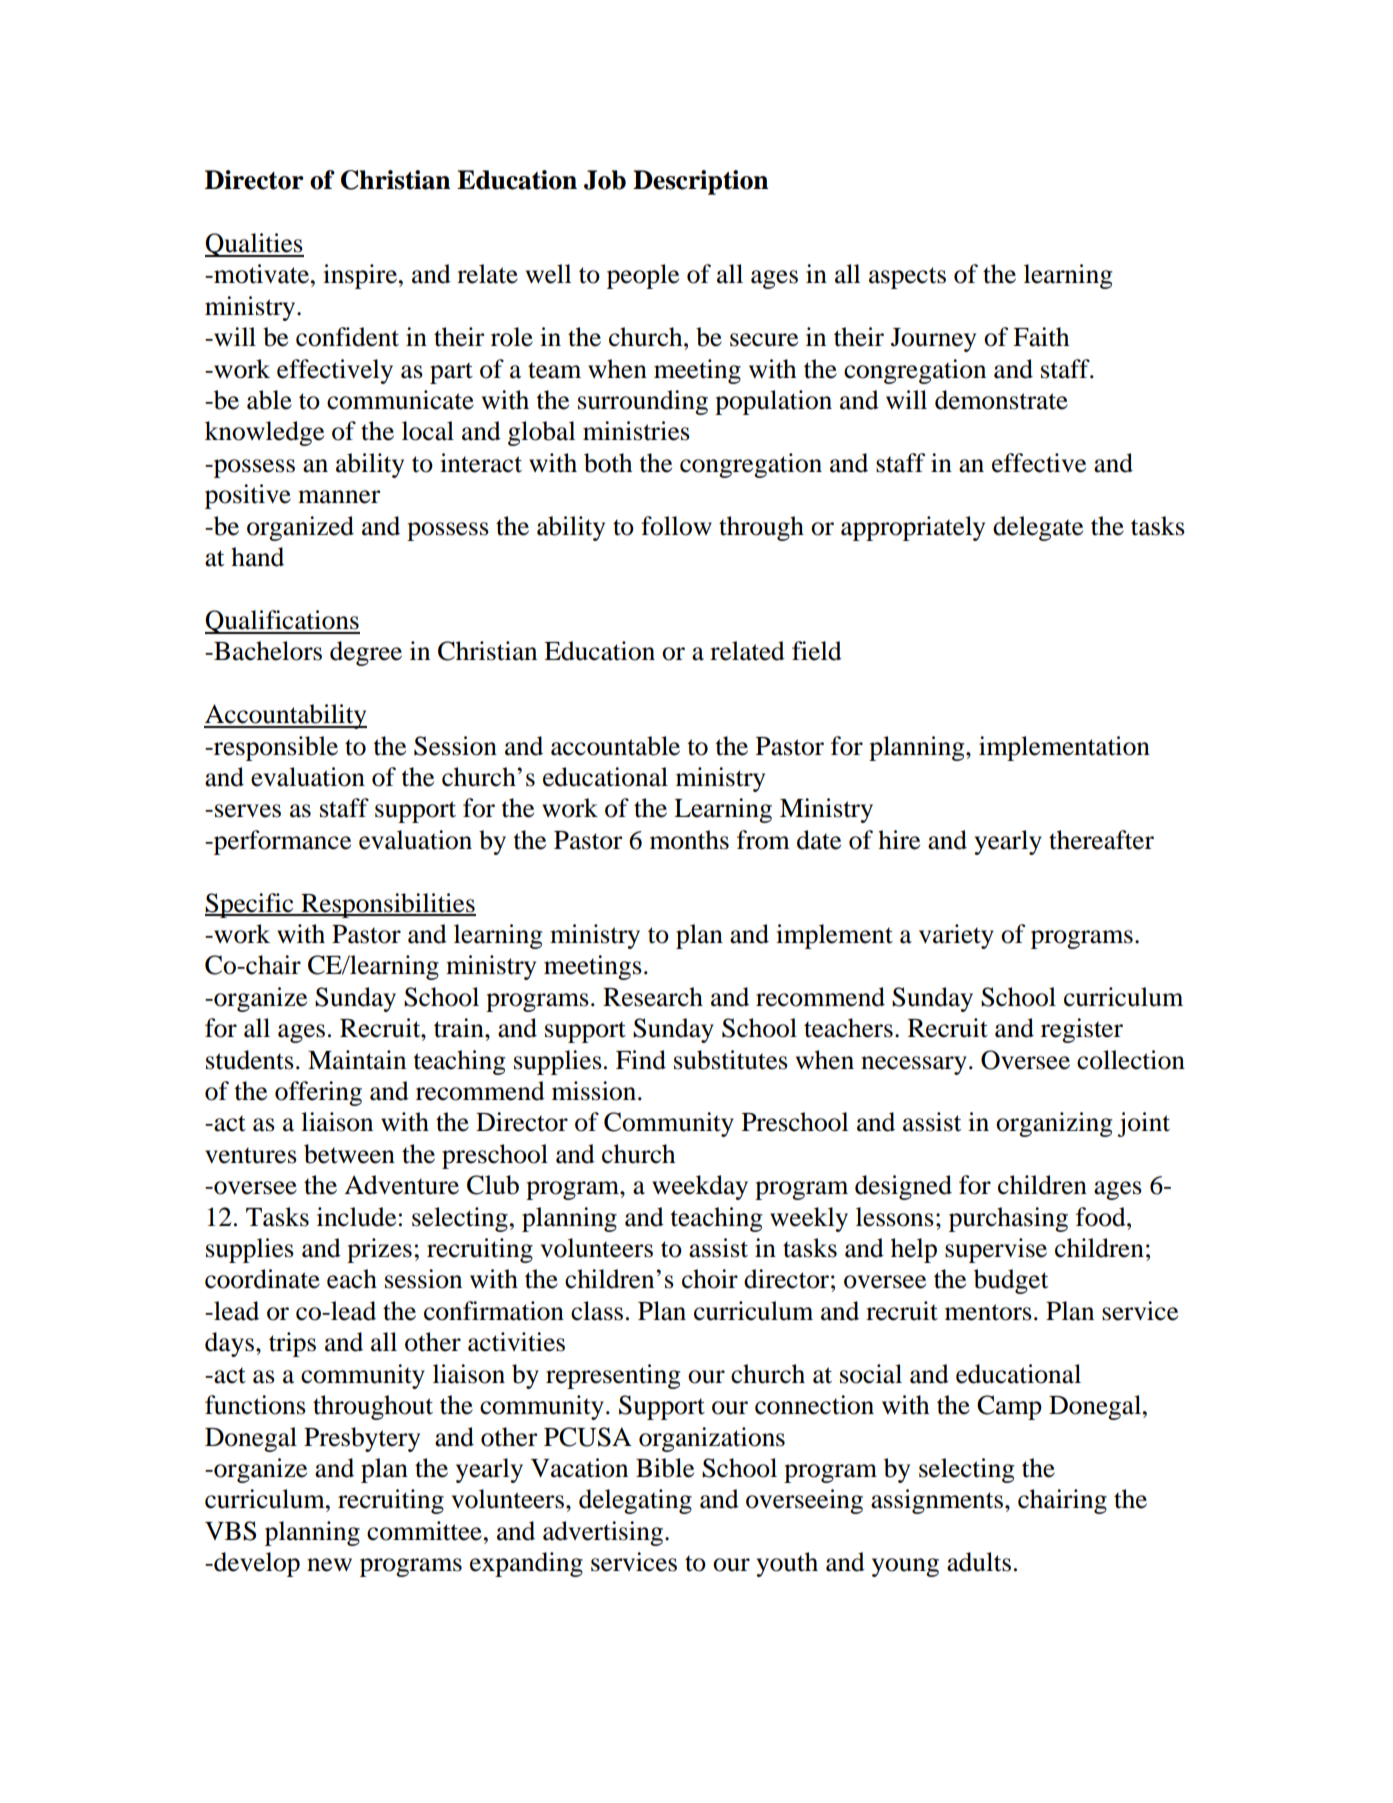  Describe the element at coordinates (366, 653) in the document. I see `degree` at that location.
